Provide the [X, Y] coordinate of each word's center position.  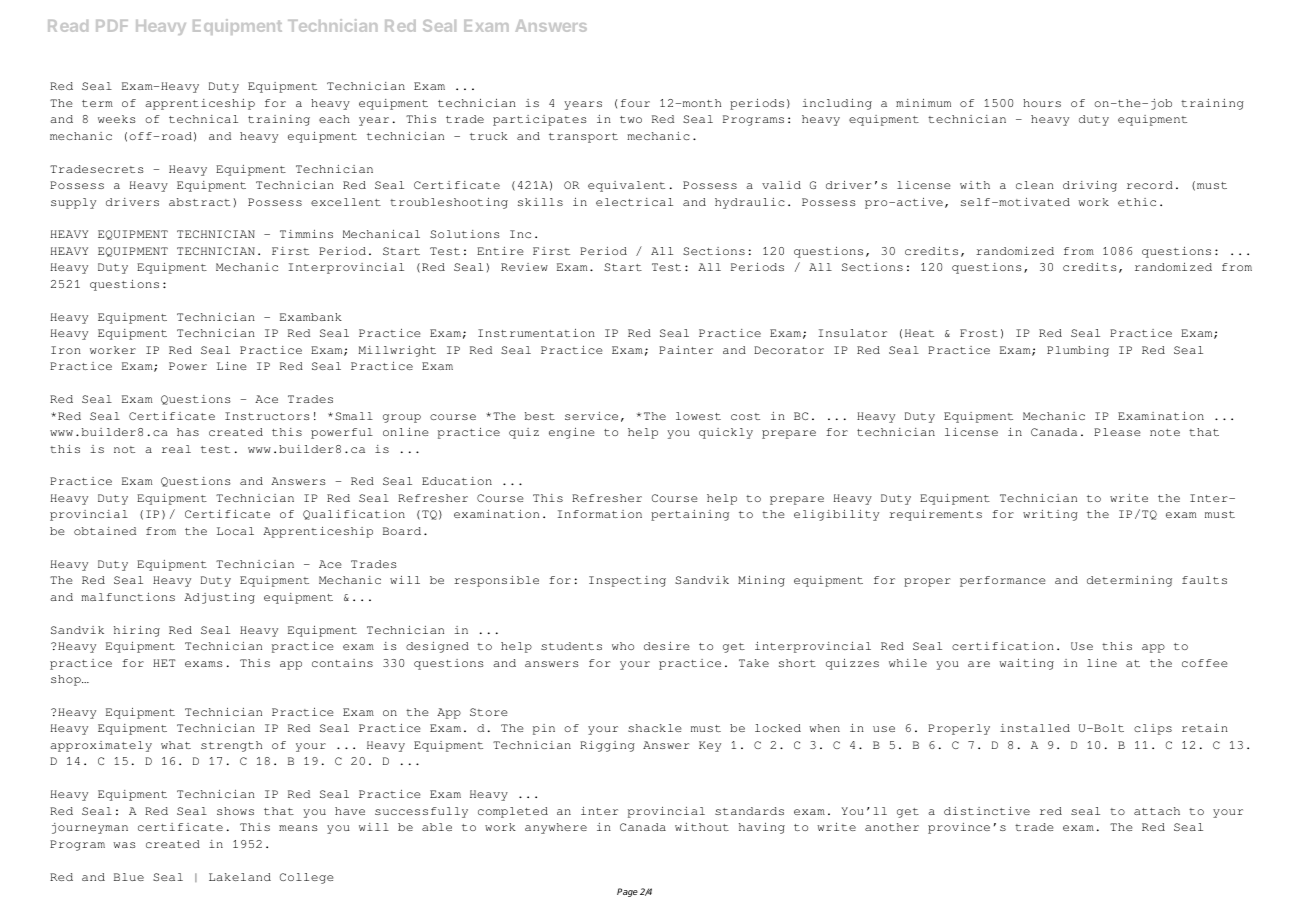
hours [1042, 103]
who [623, 646]
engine [572, 433]
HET [164, 663]
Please [1117, 432]
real [176, 449]
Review [524, 267]
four [635, 103]
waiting [1026, 664]
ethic [1137, 202]
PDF [112, 26]
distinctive [987, 811]
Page [627, 892]
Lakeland [240, 877]
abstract [199, 202]
